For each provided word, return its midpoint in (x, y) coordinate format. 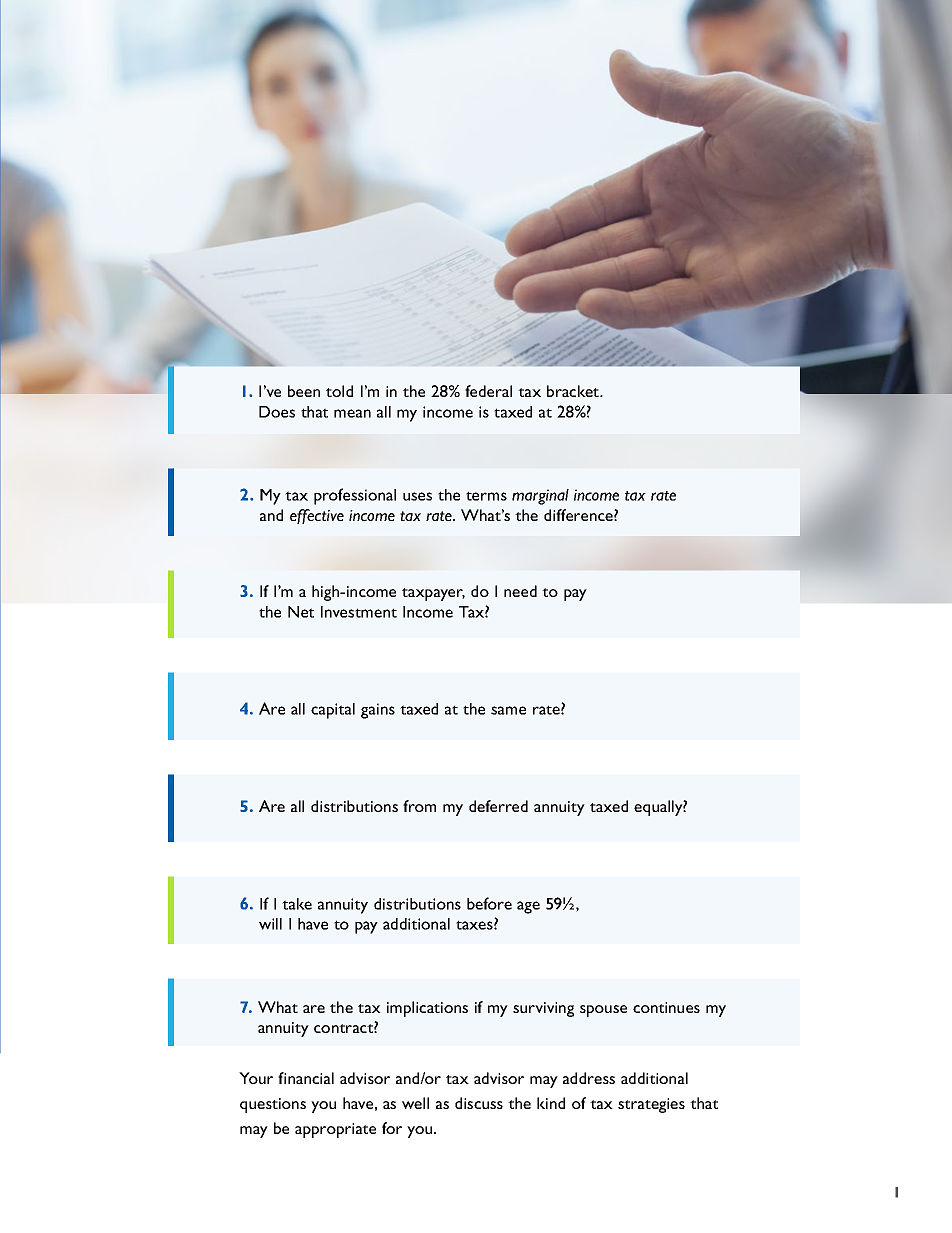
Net (301, 612)
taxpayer (433, 594)
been (304, 391)
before (489, 903)
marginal (540, 497)
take (297, 904)
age (528, 907)
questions (273, 1105)
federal (488, 391)
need (520, 591)
